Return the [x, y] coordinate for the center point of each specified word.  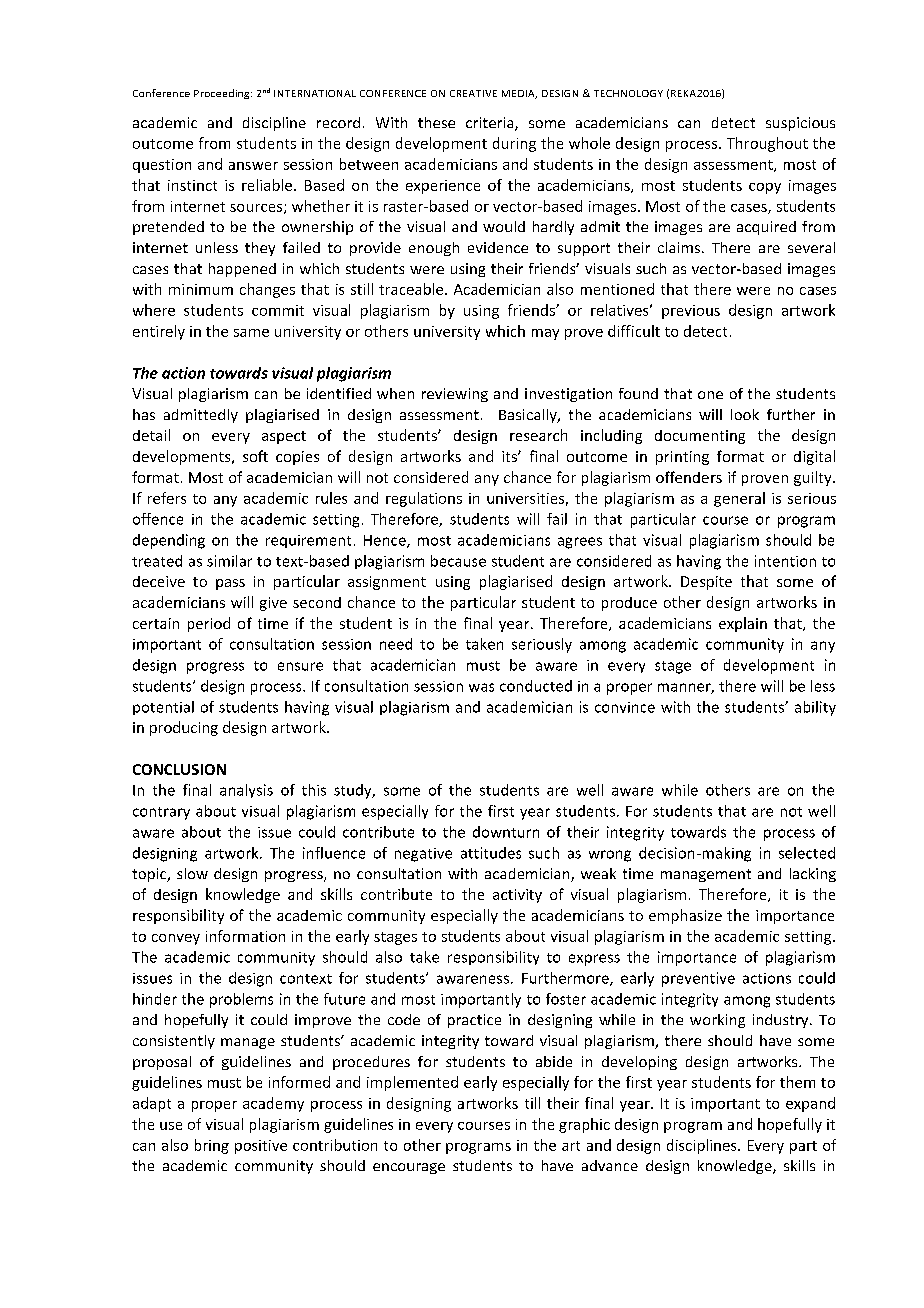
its [510, 456]
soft [255, 456]
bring [212, 1146]
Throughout [767, 144]
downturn [506, 832]
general [739, 499]
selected [807, 853]
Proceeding [223, 94]
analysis [246, 791]
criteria [491, 124]
